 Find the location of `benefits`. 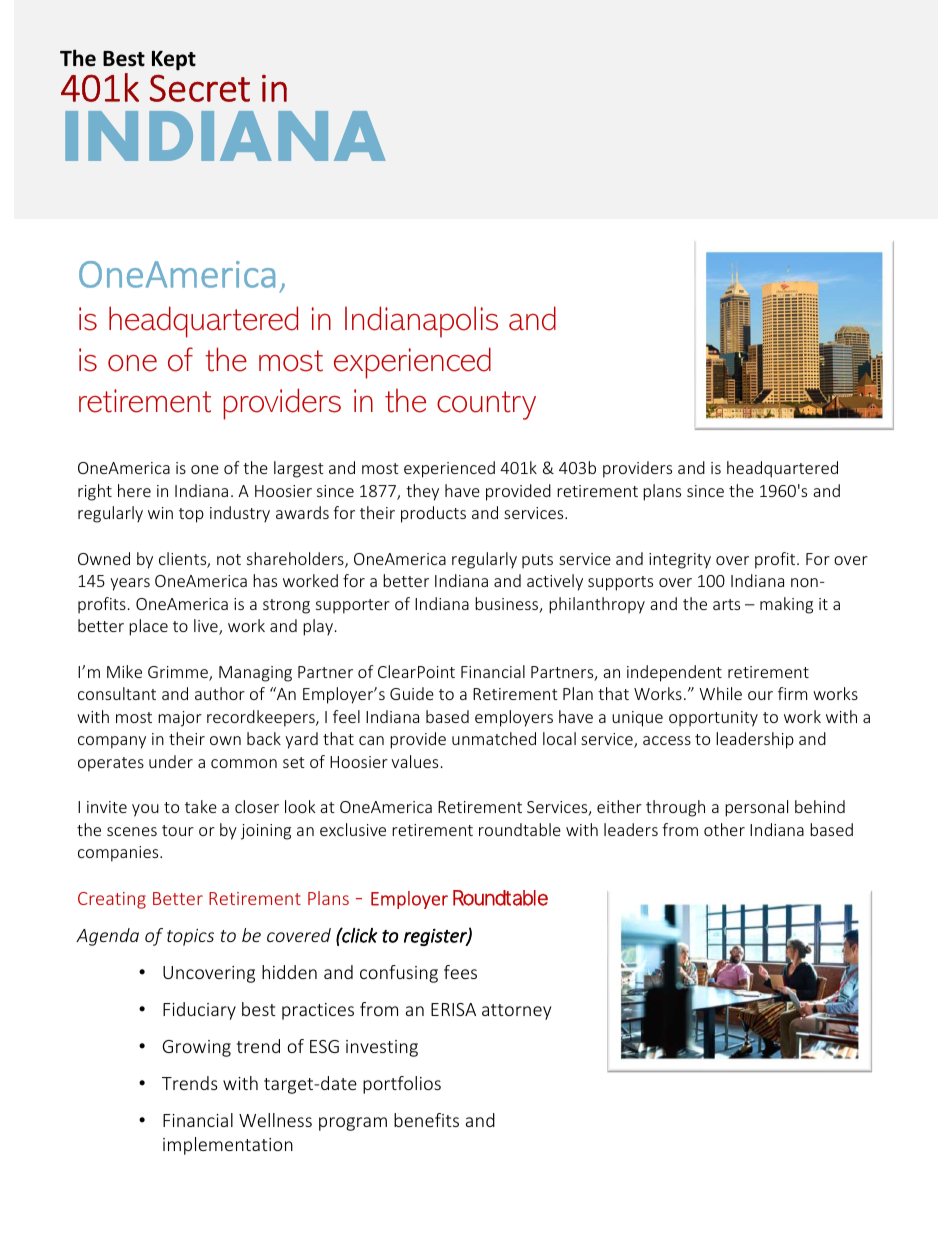

benefits is located at coordinates (426, 1120).
